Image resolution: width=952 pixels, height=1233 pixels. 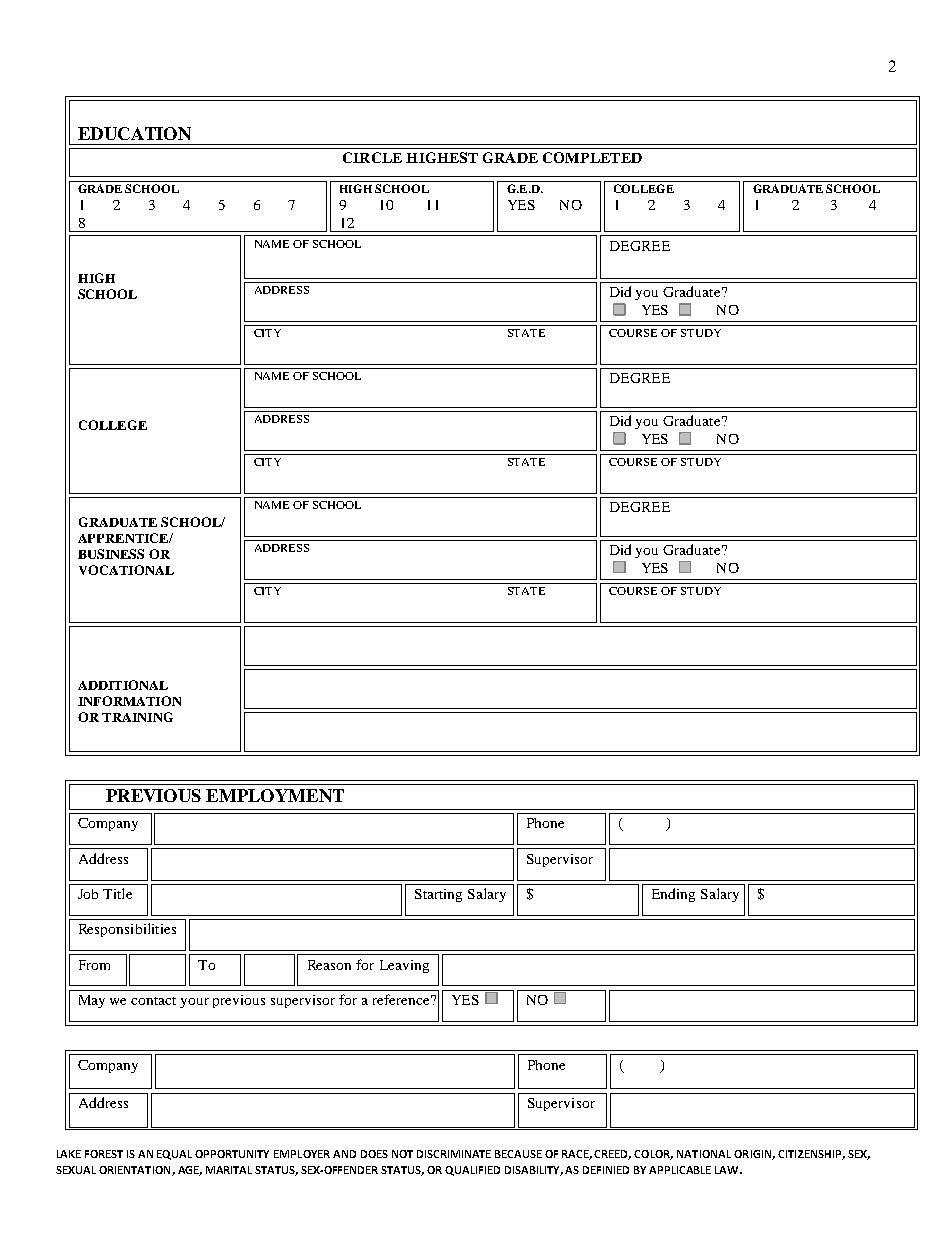 What do you see at coordinates (673, 895) in the image?
I see `Ending` at bounding box center [673, 895].
